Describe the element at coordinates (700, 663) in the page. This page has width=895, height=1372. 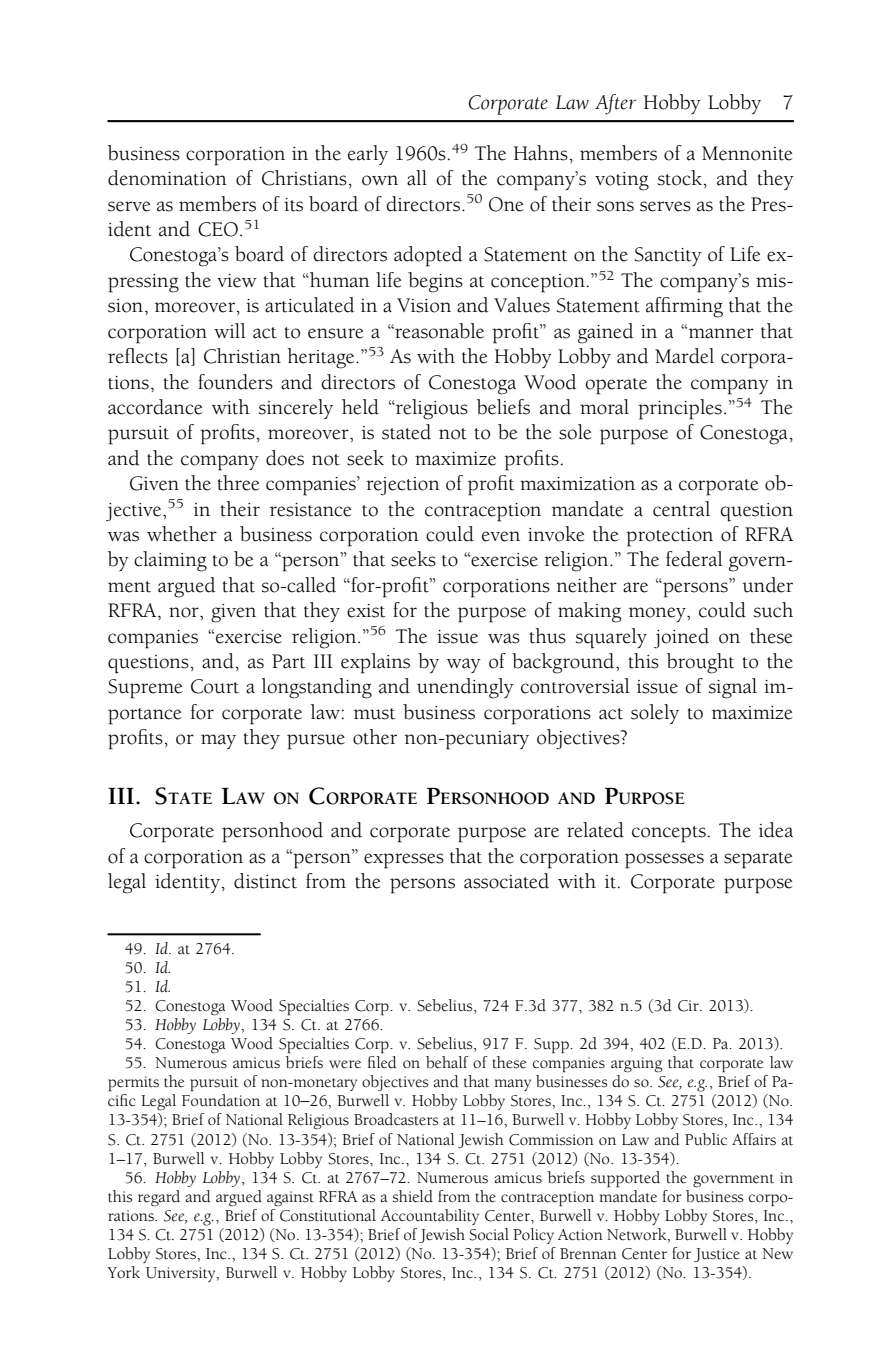
I see `brought` at that location.
